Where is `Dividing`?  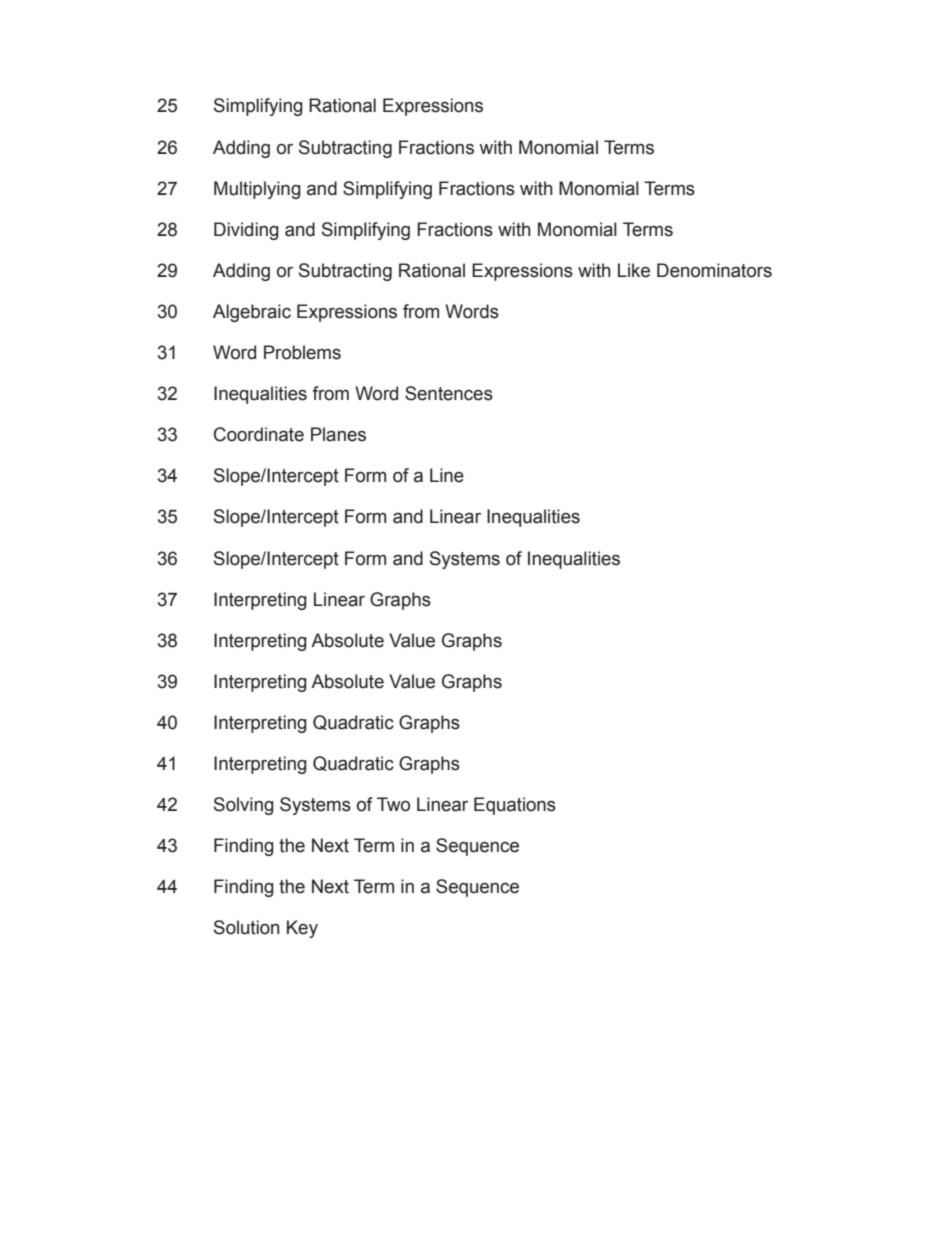 Dividing is located at coordinates (246, 231).
